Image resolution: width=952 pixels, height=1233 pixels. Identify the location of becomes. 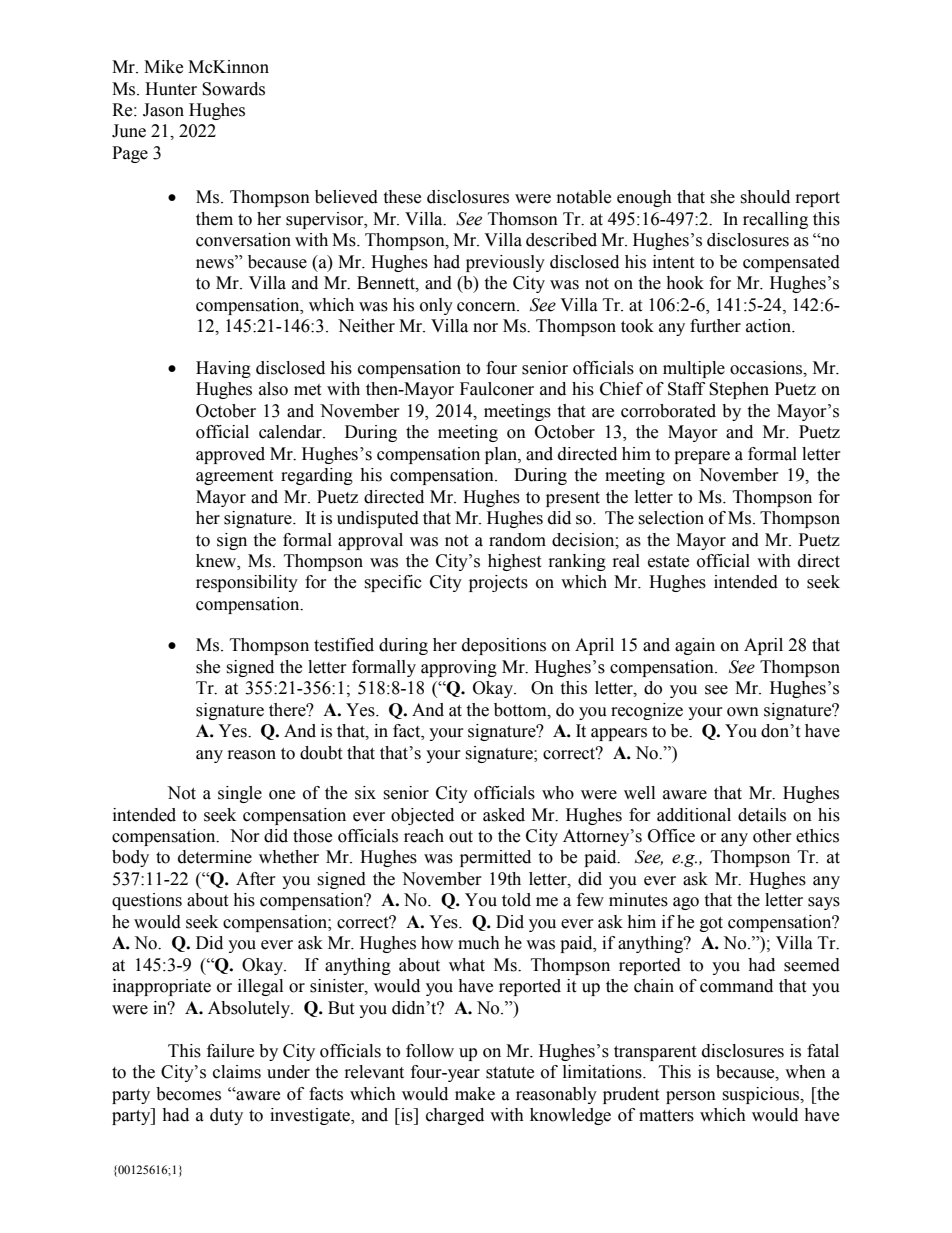
(188, 1094).
